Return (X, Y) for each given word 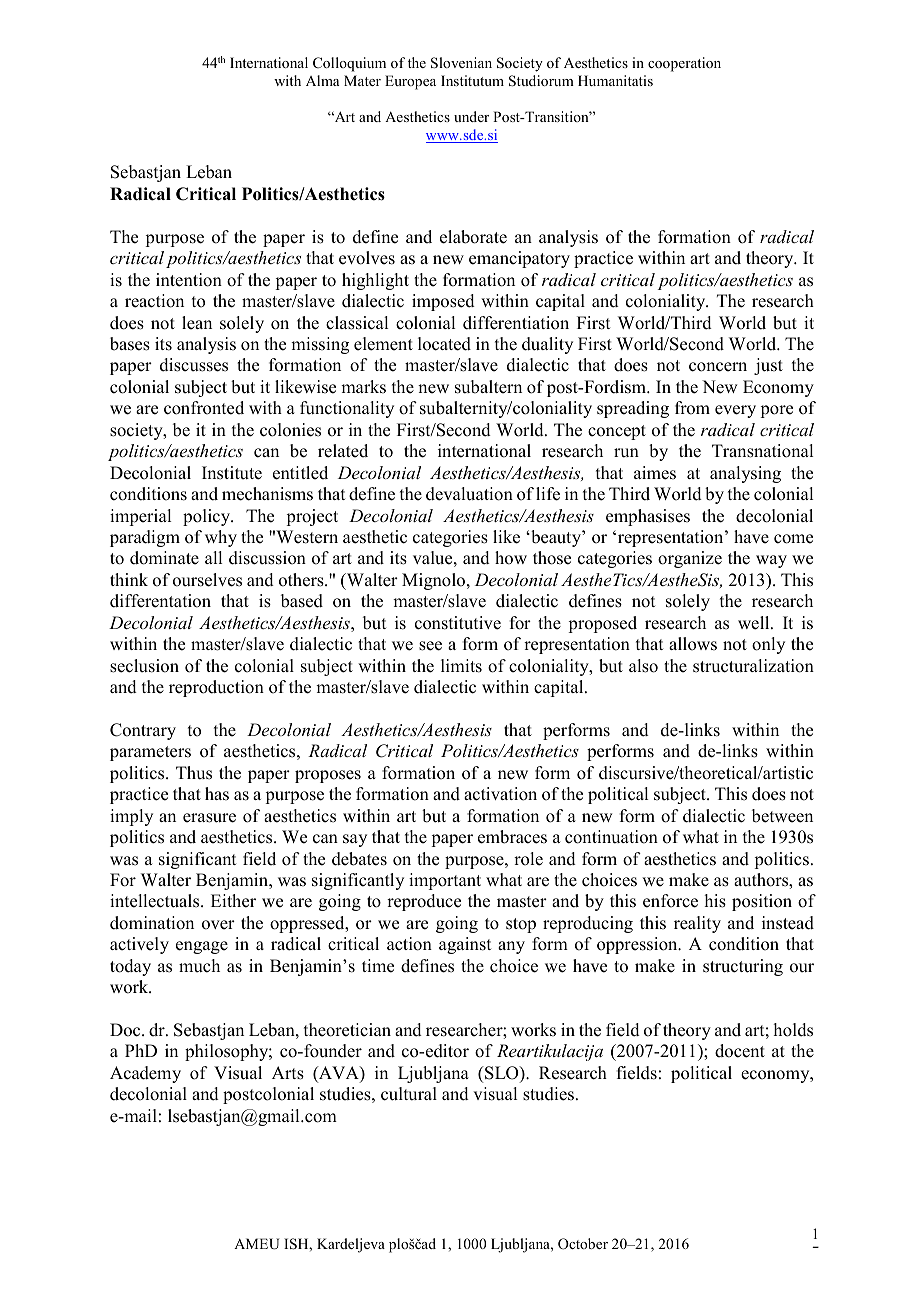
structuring (743, 967)
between (782, 816)
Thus (194, 773)
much (199, 966)
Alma (322, 80)
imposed (443, 302)
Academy (145, 1074)
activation (500, 794)
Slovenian (461, 63)
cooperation (684, 64)
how (511, 558)
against (465, 945)
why (221, 538)
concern (718, 367)
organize (690, 559)
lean (197, 323)
